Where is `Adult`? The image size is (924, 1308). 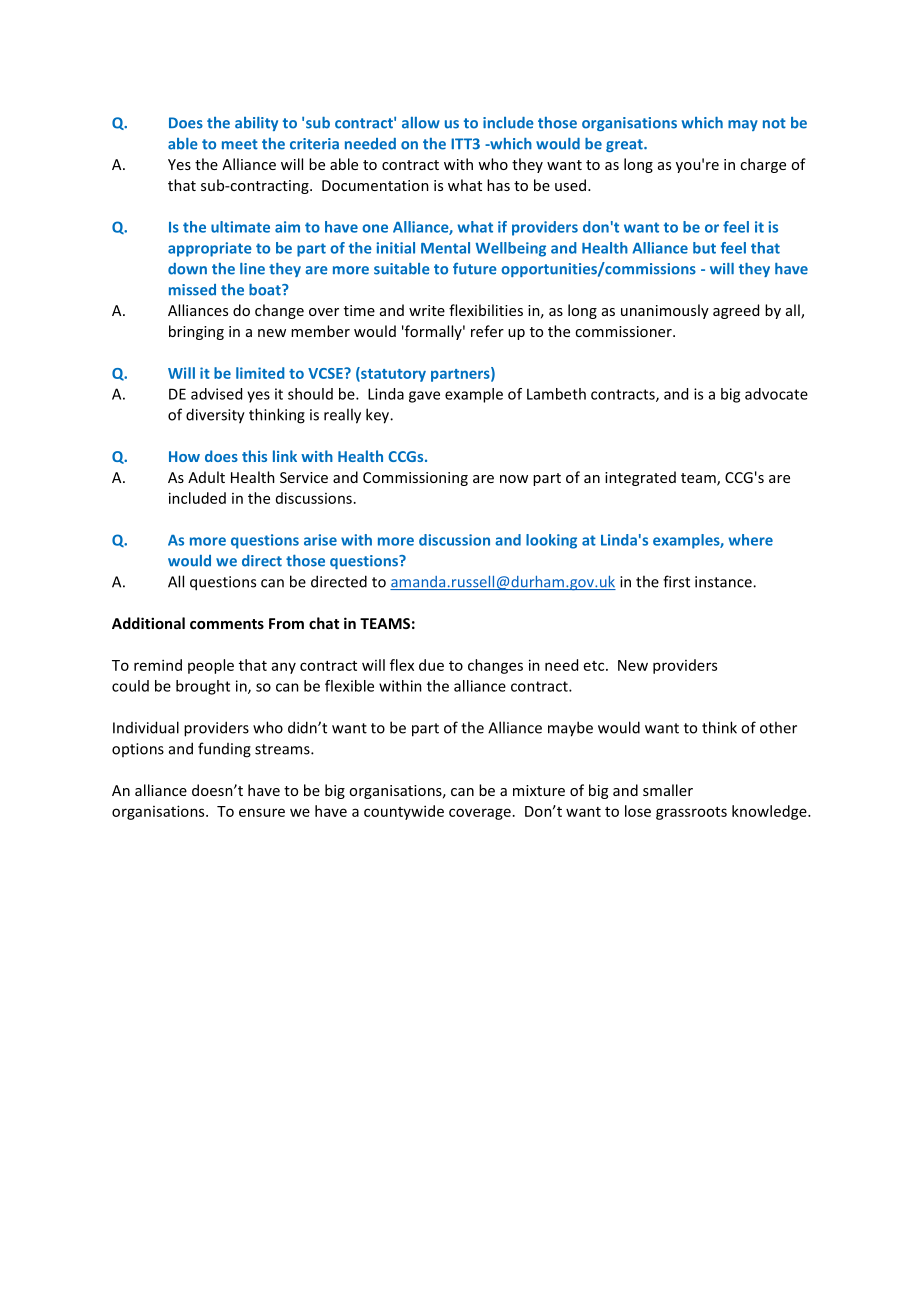 Adult is located at coordinates (206, 477).
